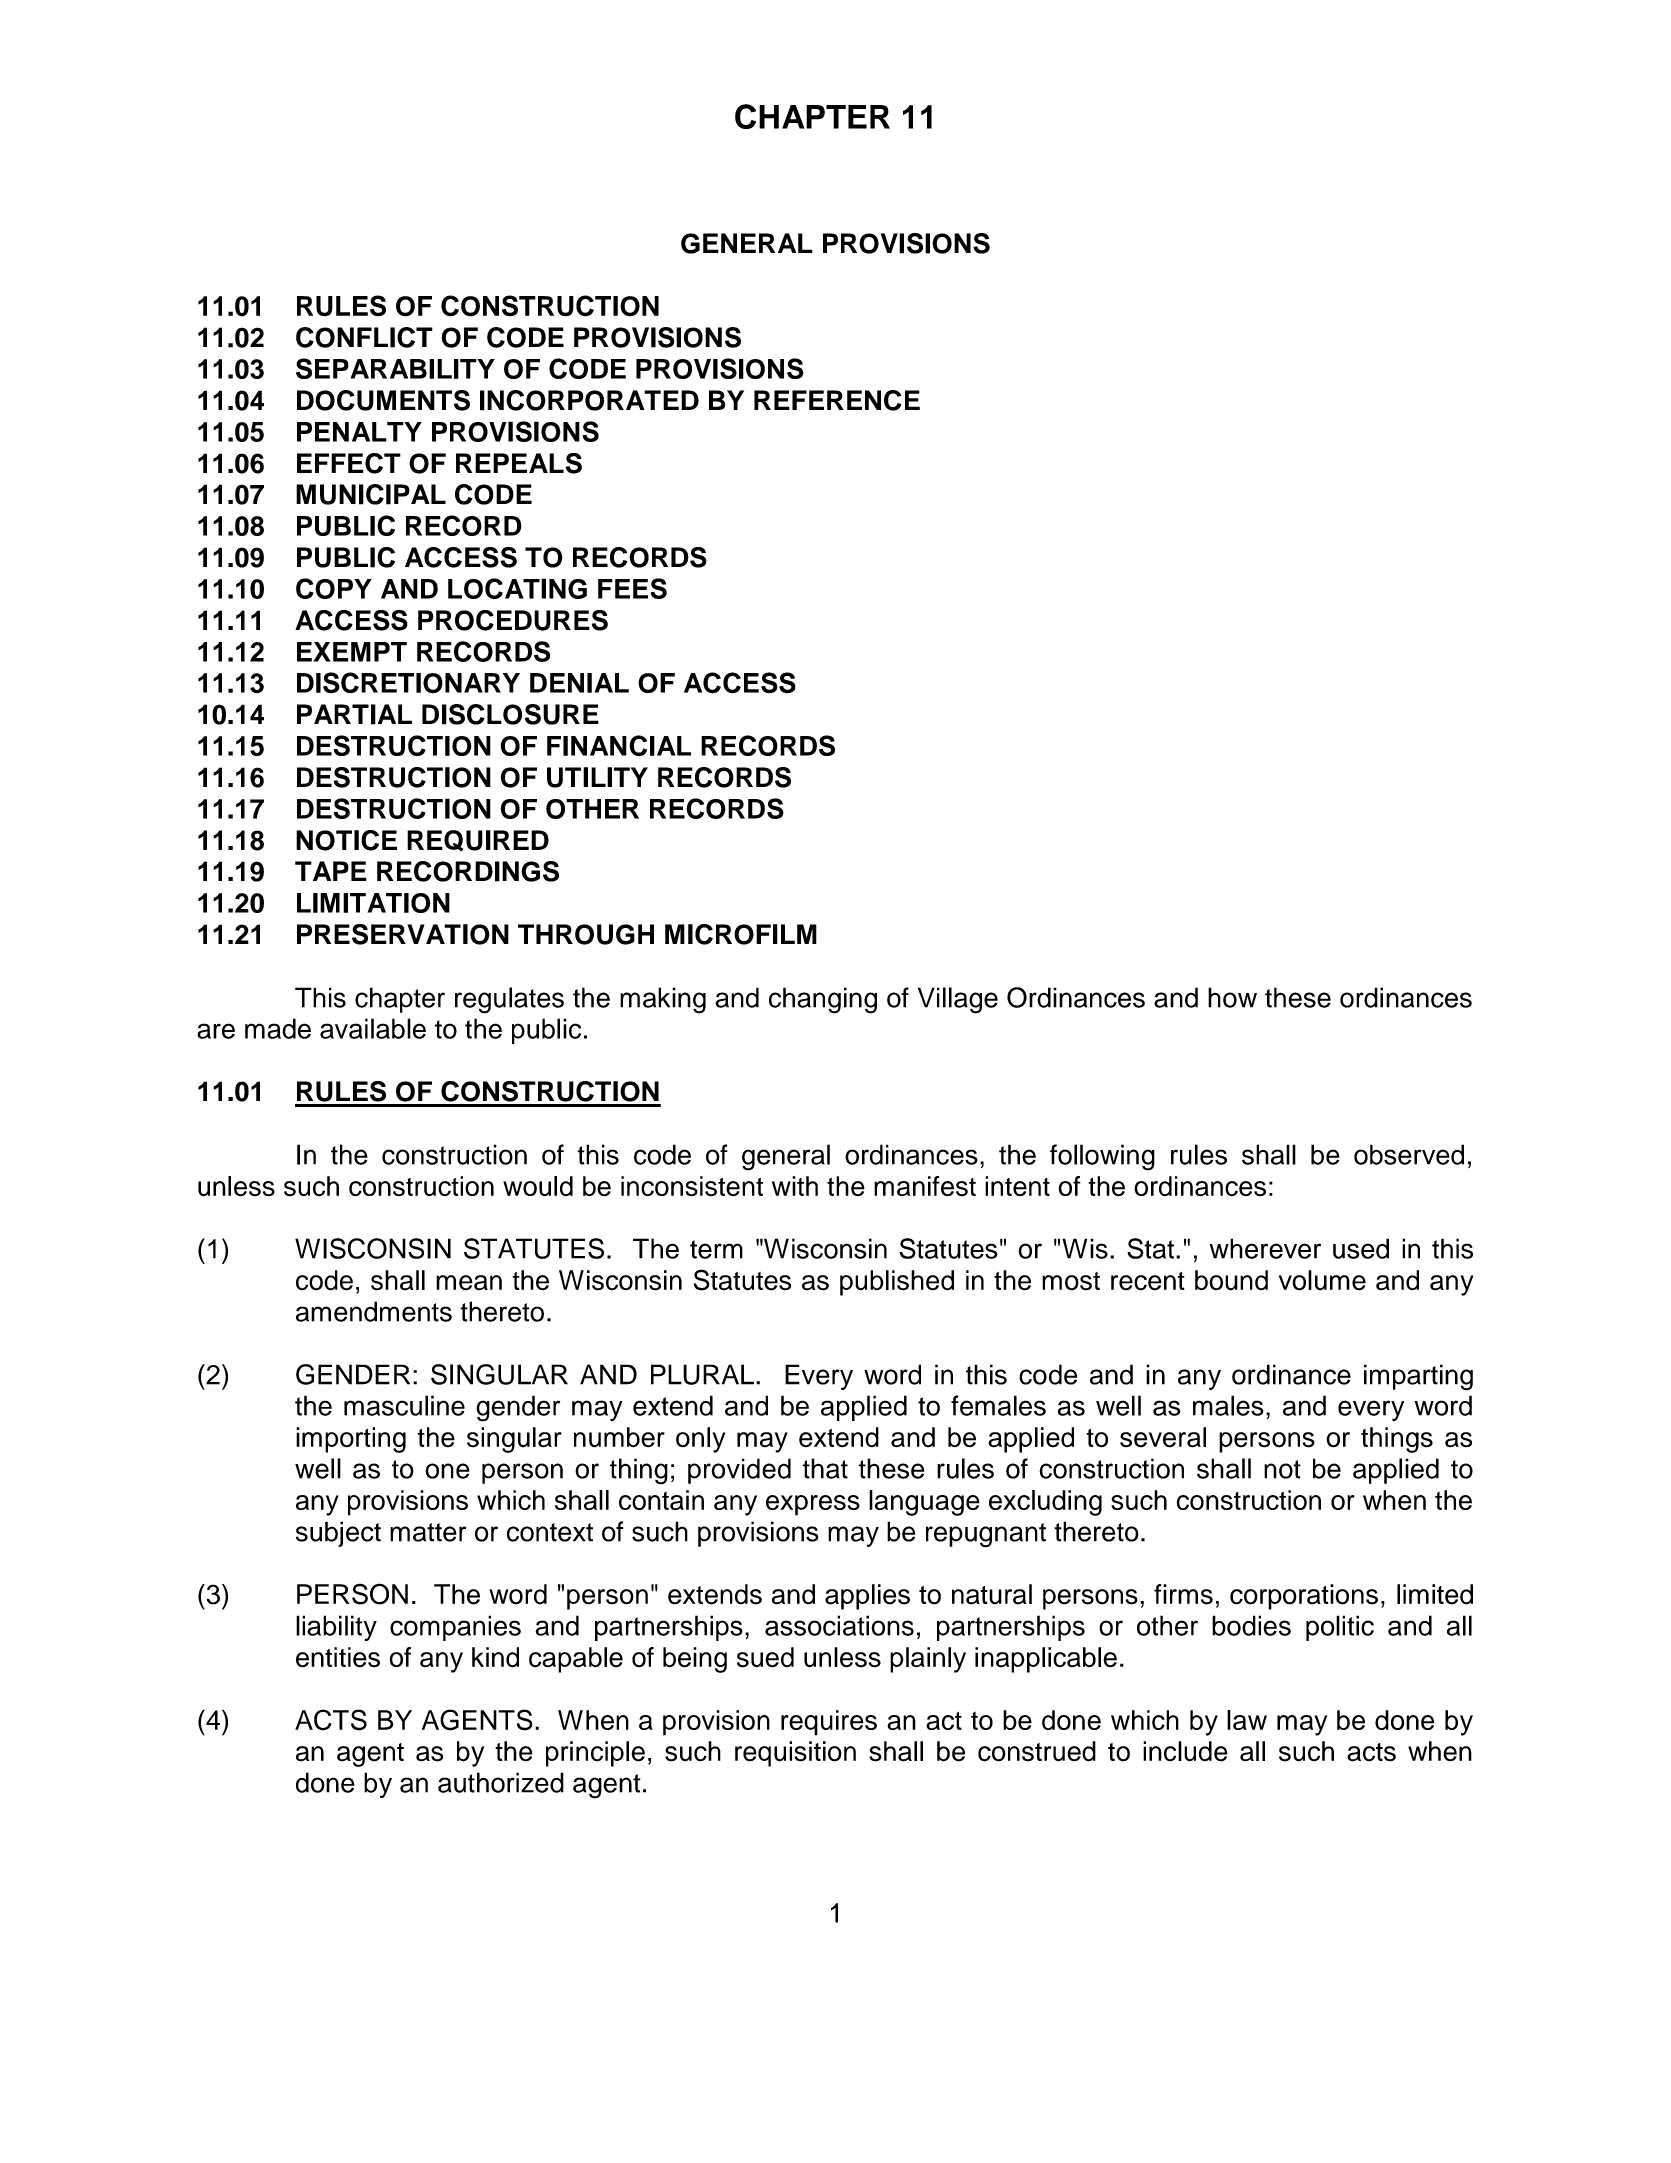 The height and width of the document is (2163, 1671). I want to click on law, so click(1247, 1720).
